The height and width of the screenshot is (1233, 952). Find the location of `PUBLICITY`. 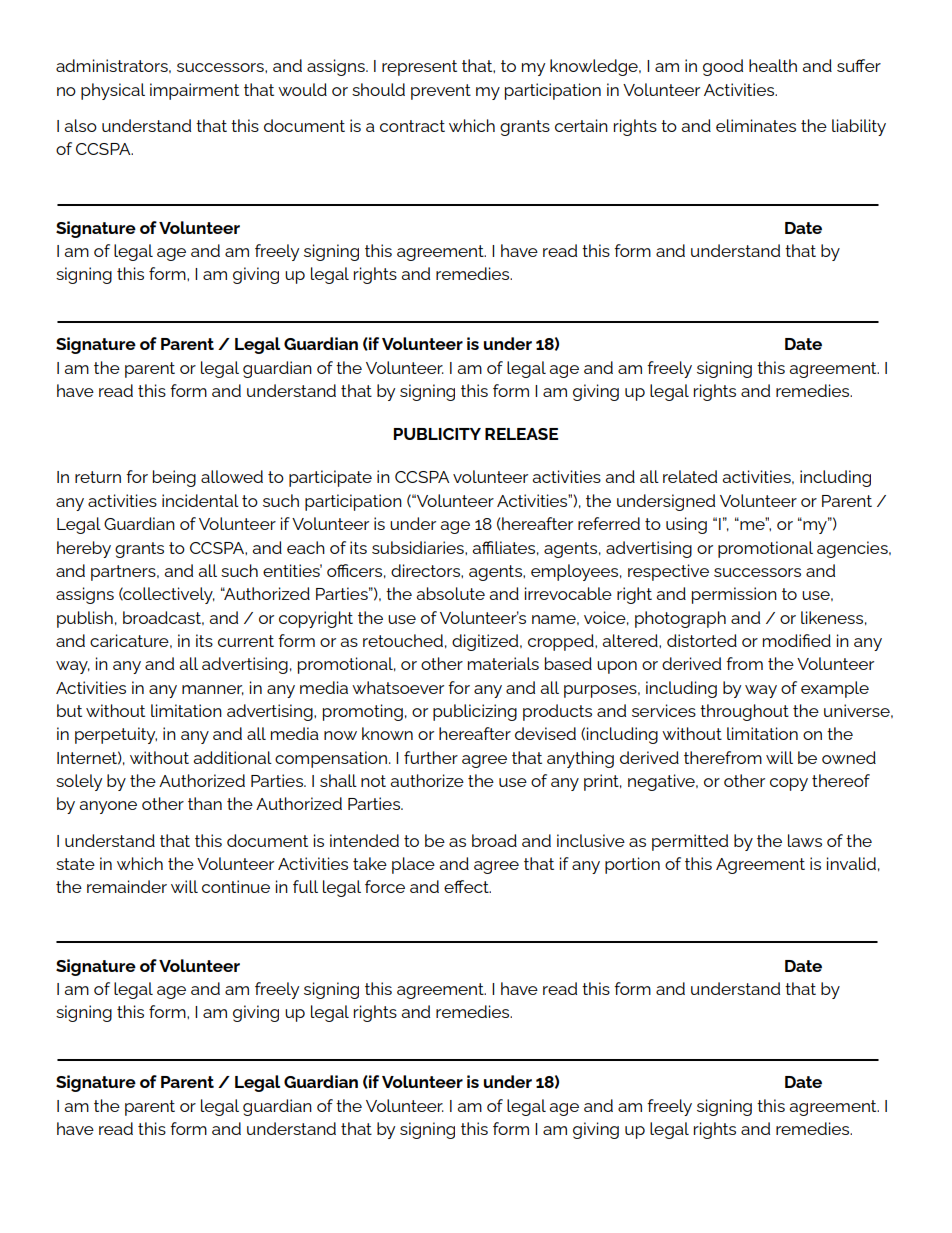

PUBLICITY is located at coordinates (437, 434).
